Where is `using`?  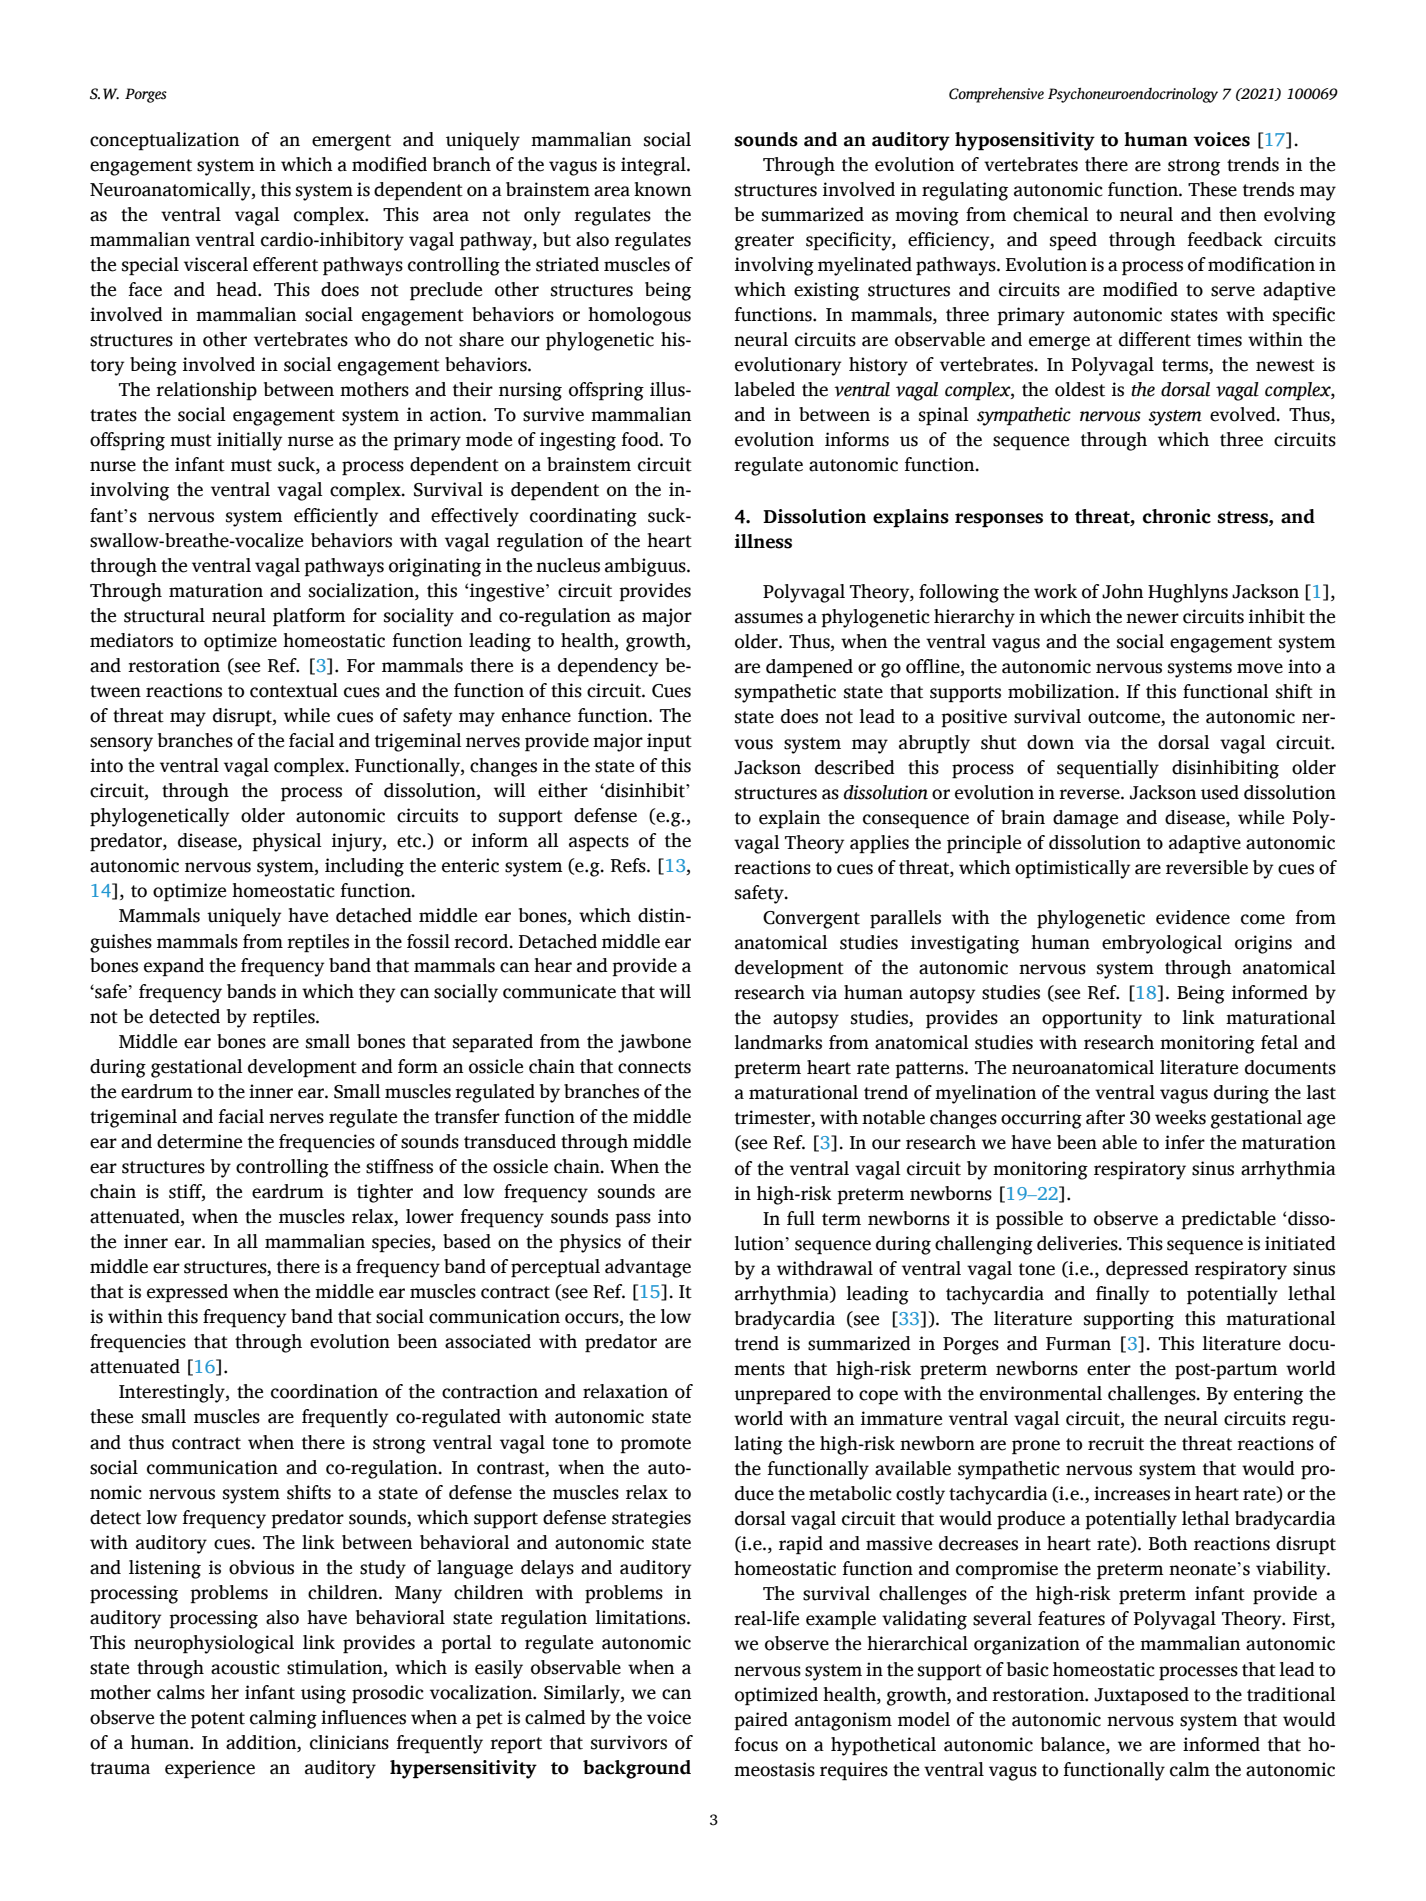 using is located at coordinates (323, 1694).
